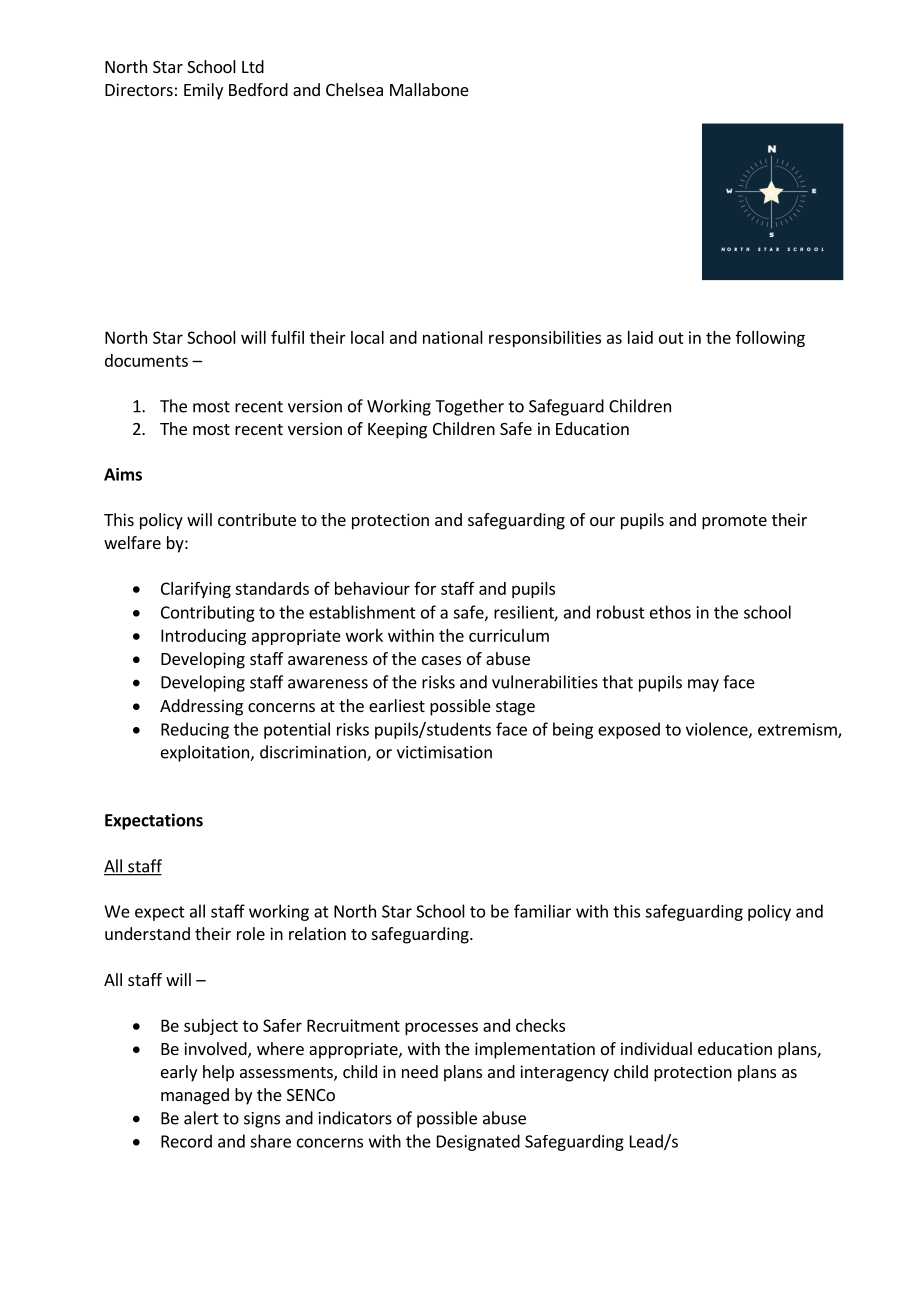 Image resolution: width=924 pixels, height=1308 pixels. What do you see at coordinates (671, 338) in the screenshot?
I see `out` at bounding box center [671, 338].
